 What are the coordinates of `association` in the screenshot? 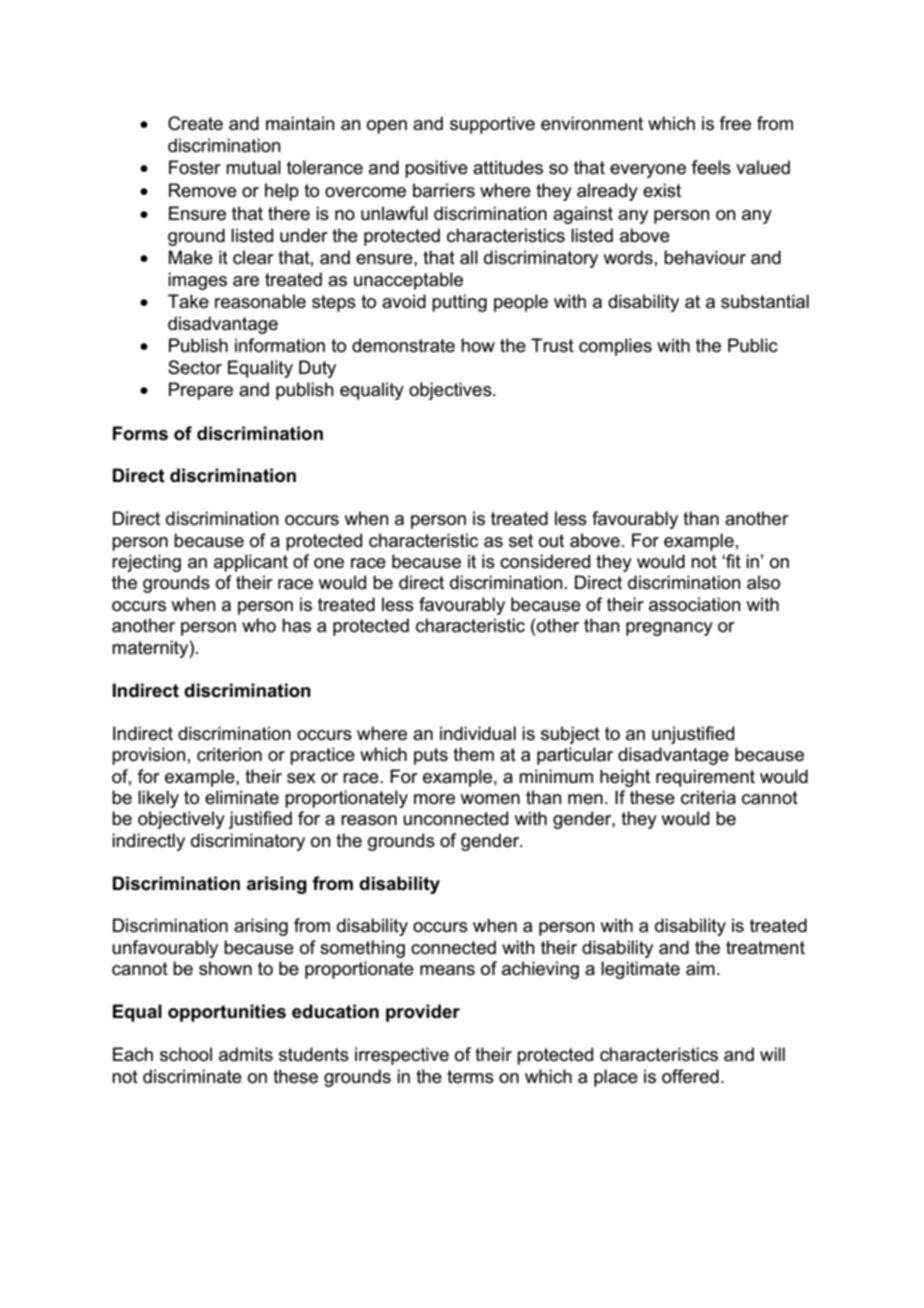 It's located at (695, 604).
